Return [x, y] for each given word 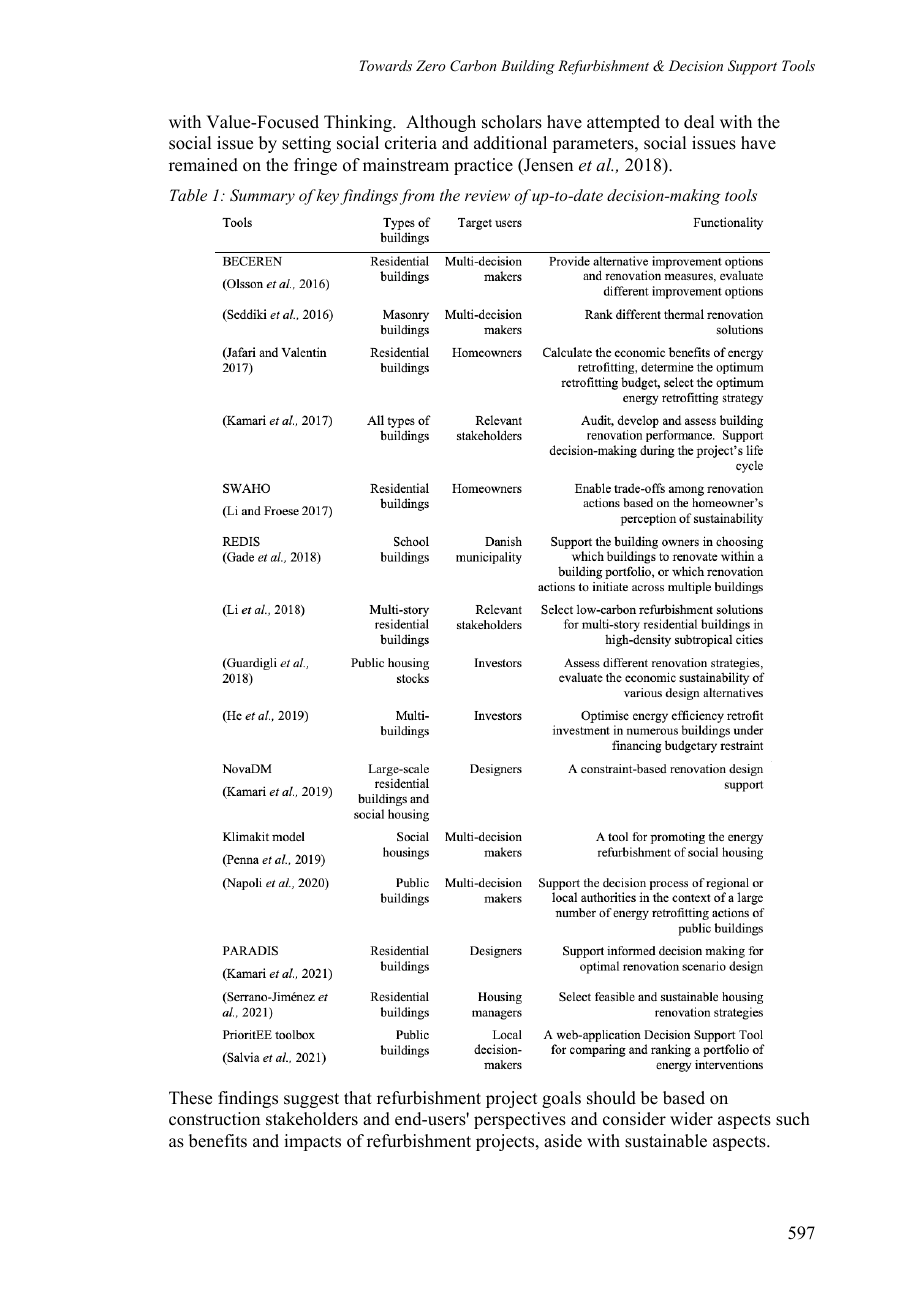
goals [561, 1099]
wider [691, 1119]
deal [699, 122]
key [328, 197]
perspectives [520, 1120]
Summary [262, 197]
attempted [623, 123]
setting [306, 144]
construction [214, 1119]
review [487, 195]
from [417, 197]
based [684, 1098]
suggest [311, 1100]
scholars [512, 122]
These [190, 1098]
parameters [594, 145]
